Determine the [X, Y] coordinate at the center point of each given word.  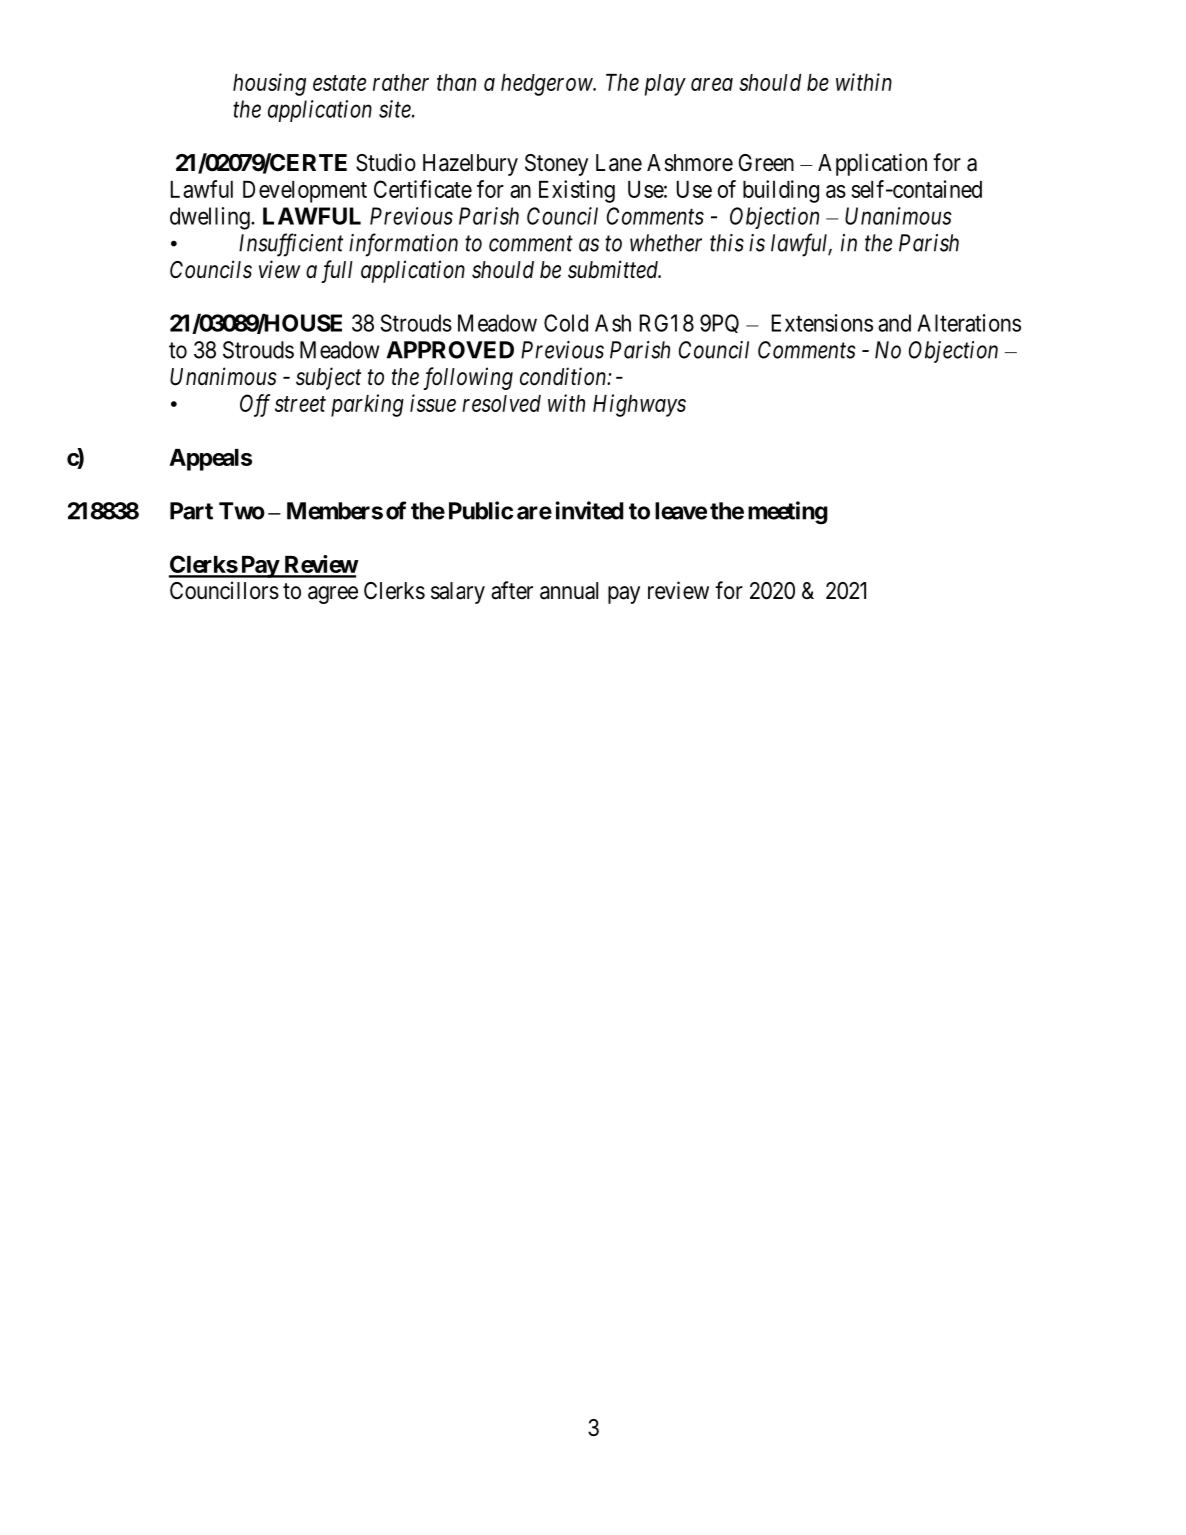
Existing [577, 191]
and [894, 323]
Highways [639, 405]
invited [590, 510]
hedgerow [547, 85]
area [712, 84]
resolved [501, 403]
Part [191, 511]
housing [269, 84]
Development [305, 192]
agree [333, 595]
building [781, 191]
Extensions [822, 323]
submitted [614, 269]
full [337, 271]
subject [328, 378]
